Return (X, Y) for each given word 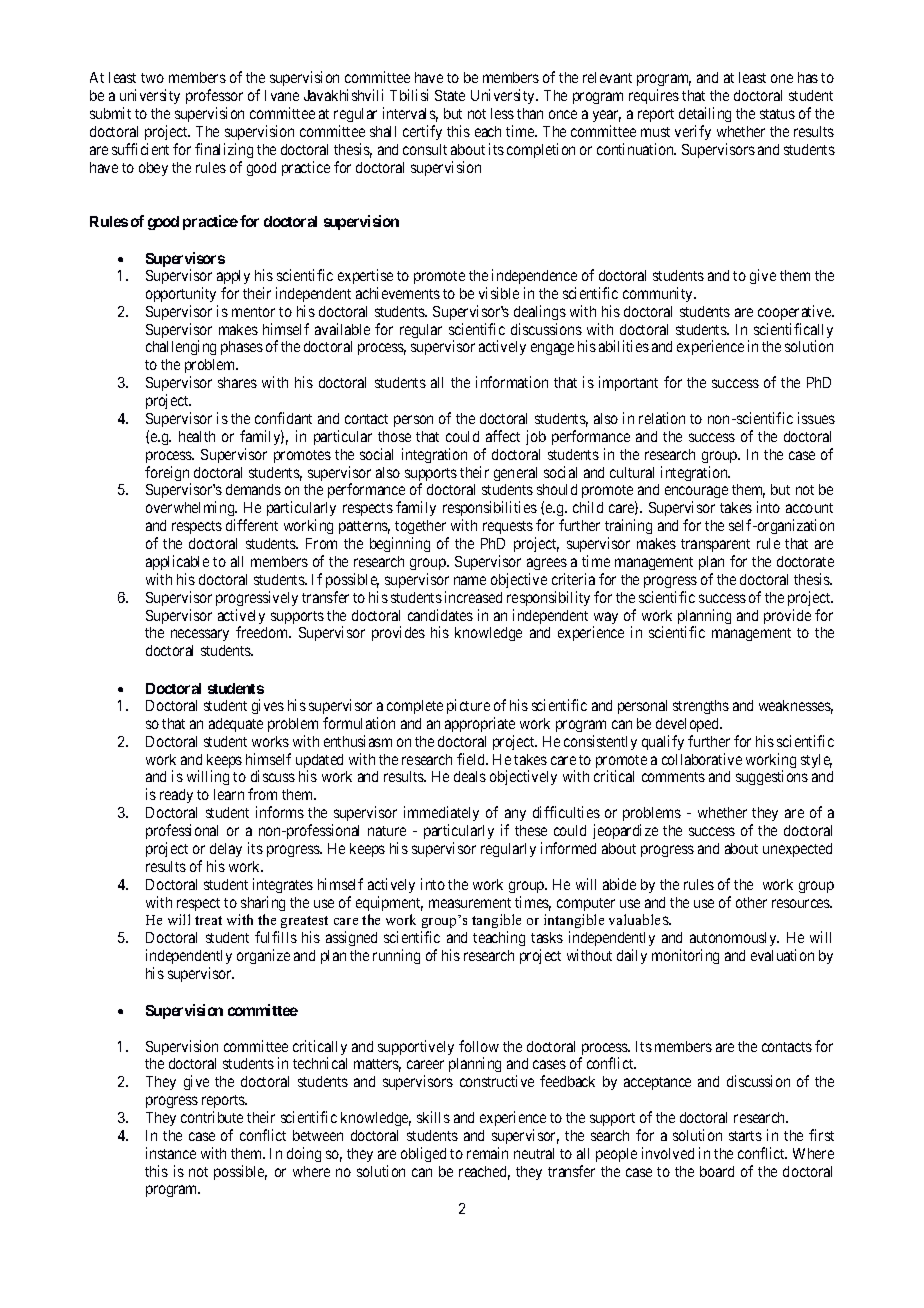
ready (176, 796)
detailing (705, 116)
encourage (696, 494)
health (197, 436)
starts (745, 1136)
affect (503, 436)
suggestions (772, 777)
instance (171, 1153)
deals (470, 776)
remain (487, 1153)
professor (214, 98)
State (450, 95)
